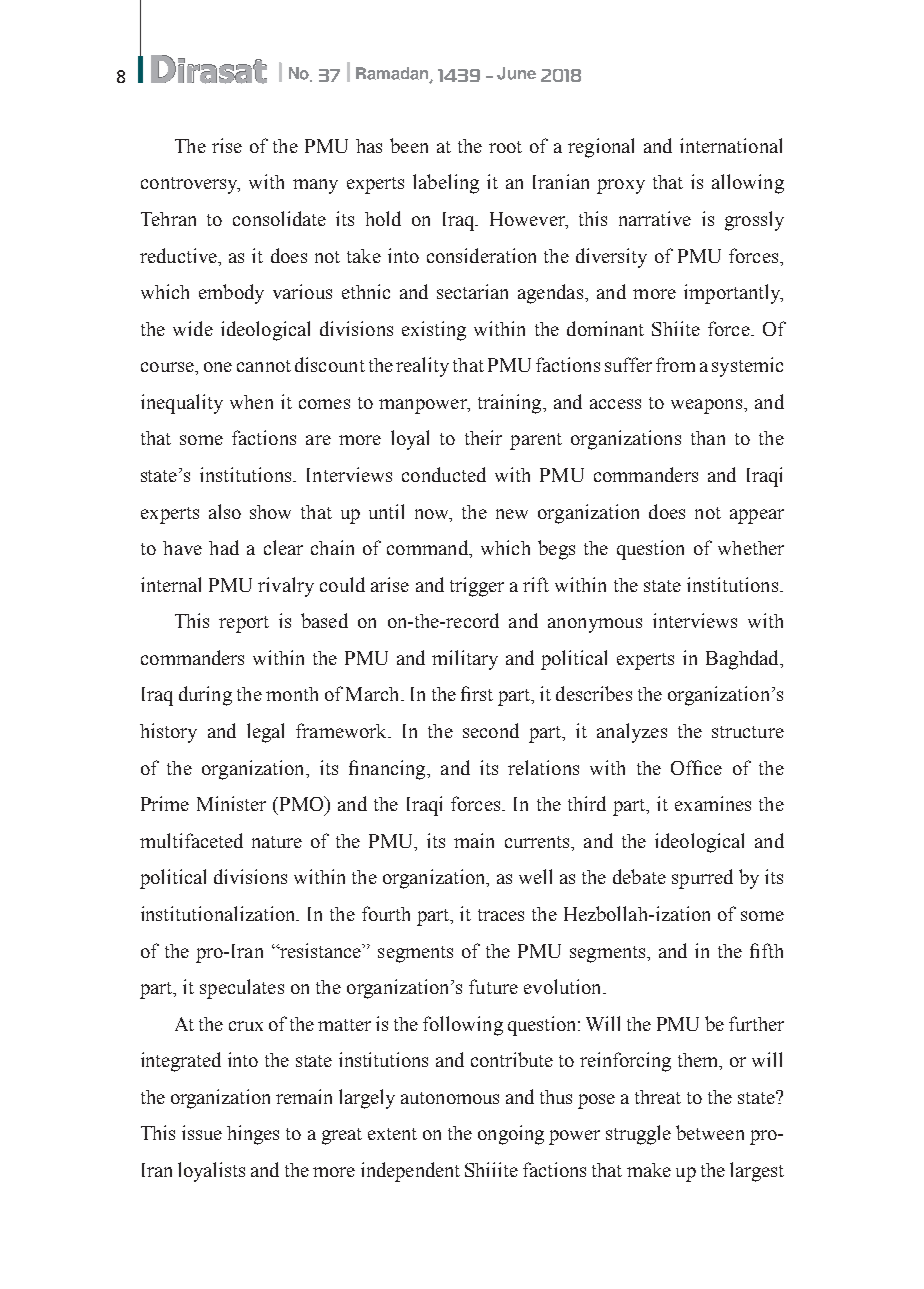  What do you see at coordinates (483, 437) in the page?
I see `their` at bounding box center [483, 437].
